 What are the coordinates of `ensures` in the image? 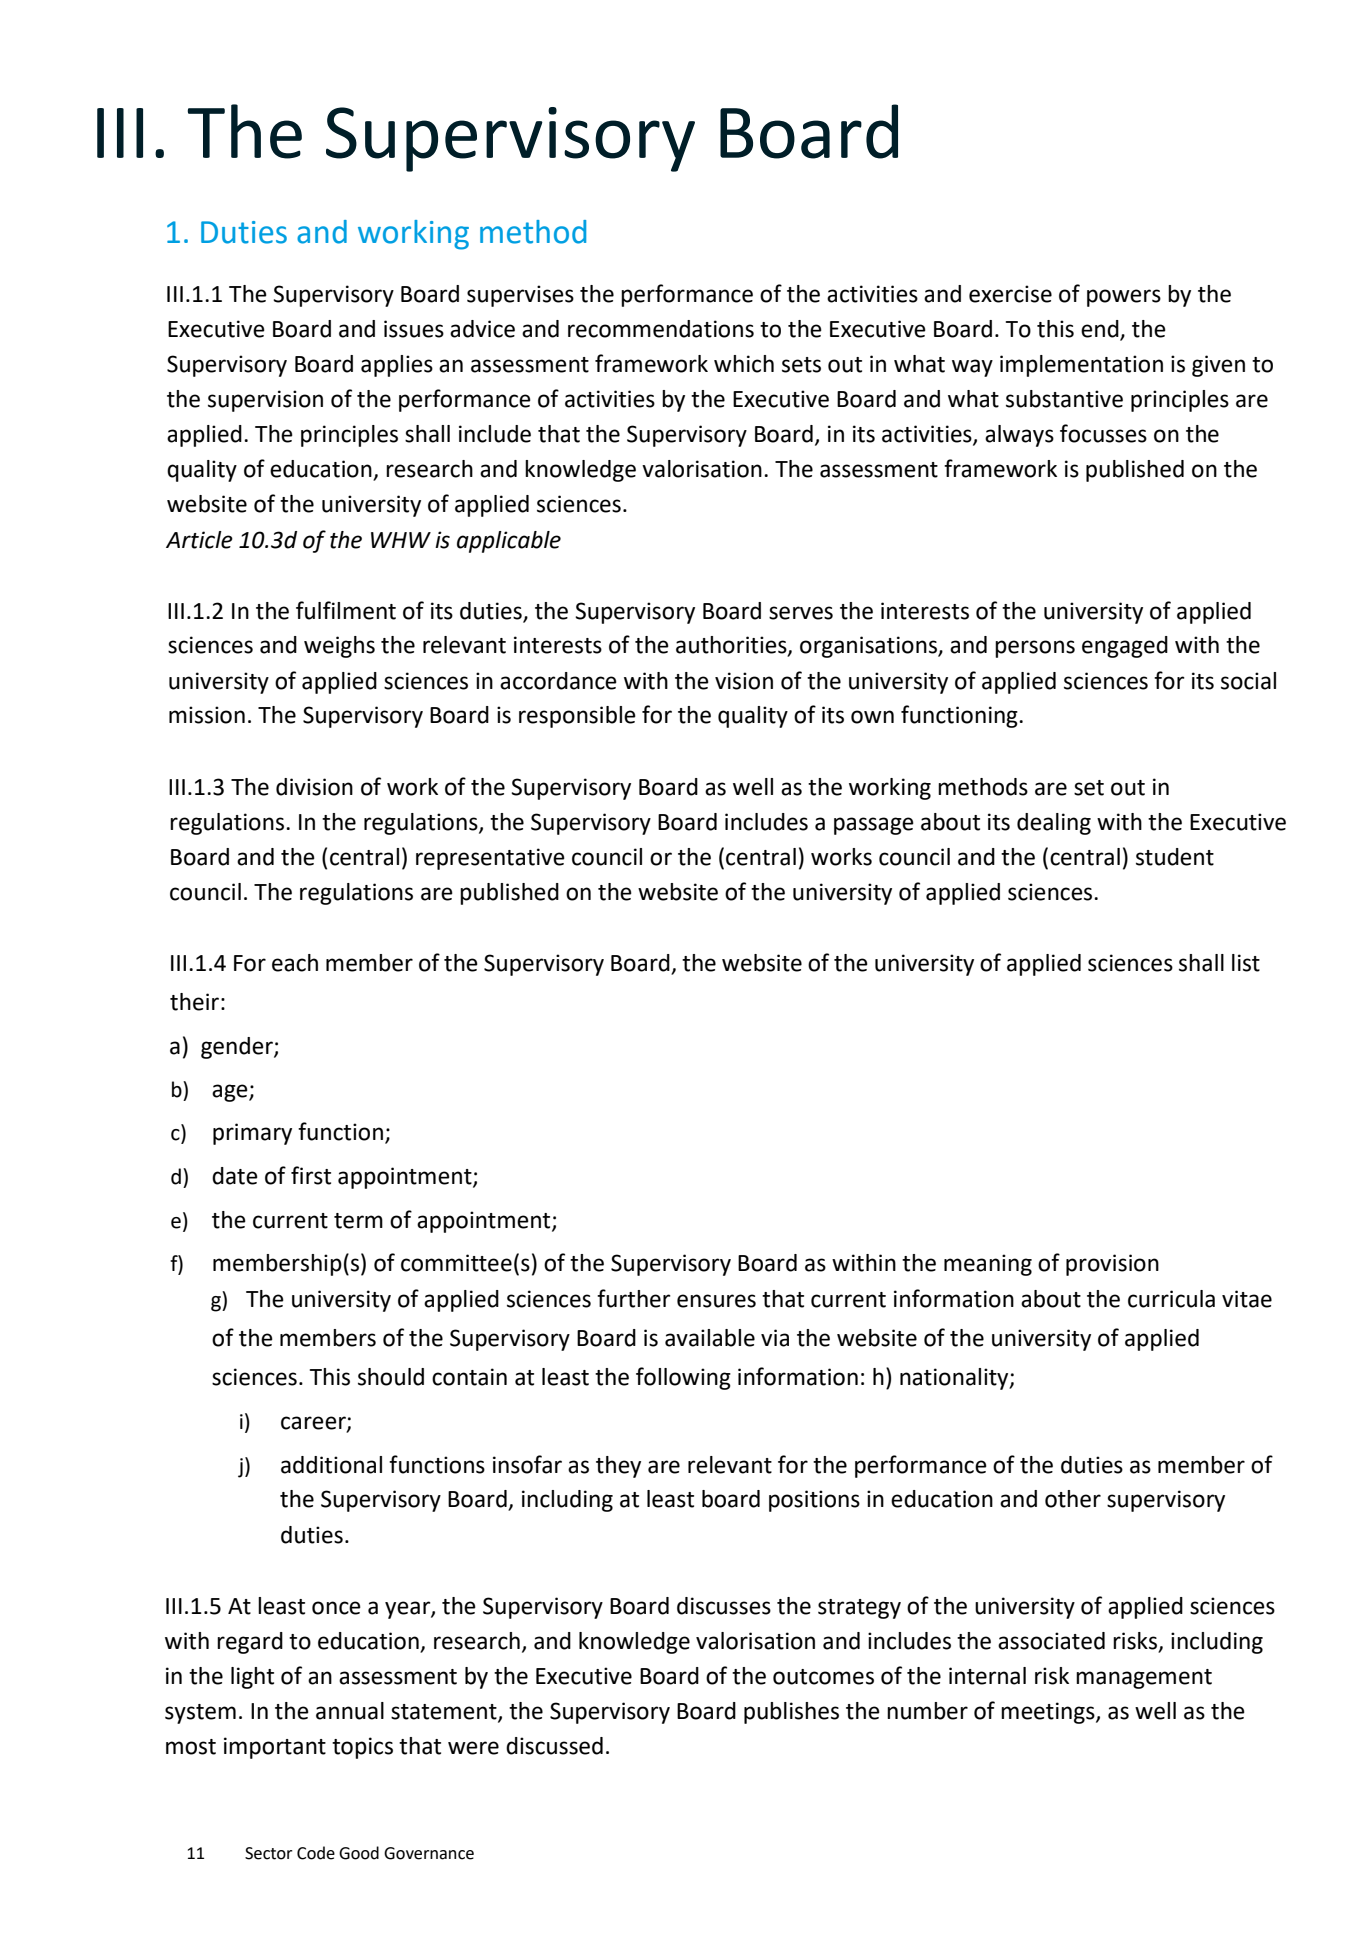 It's located at (716, 1301).
